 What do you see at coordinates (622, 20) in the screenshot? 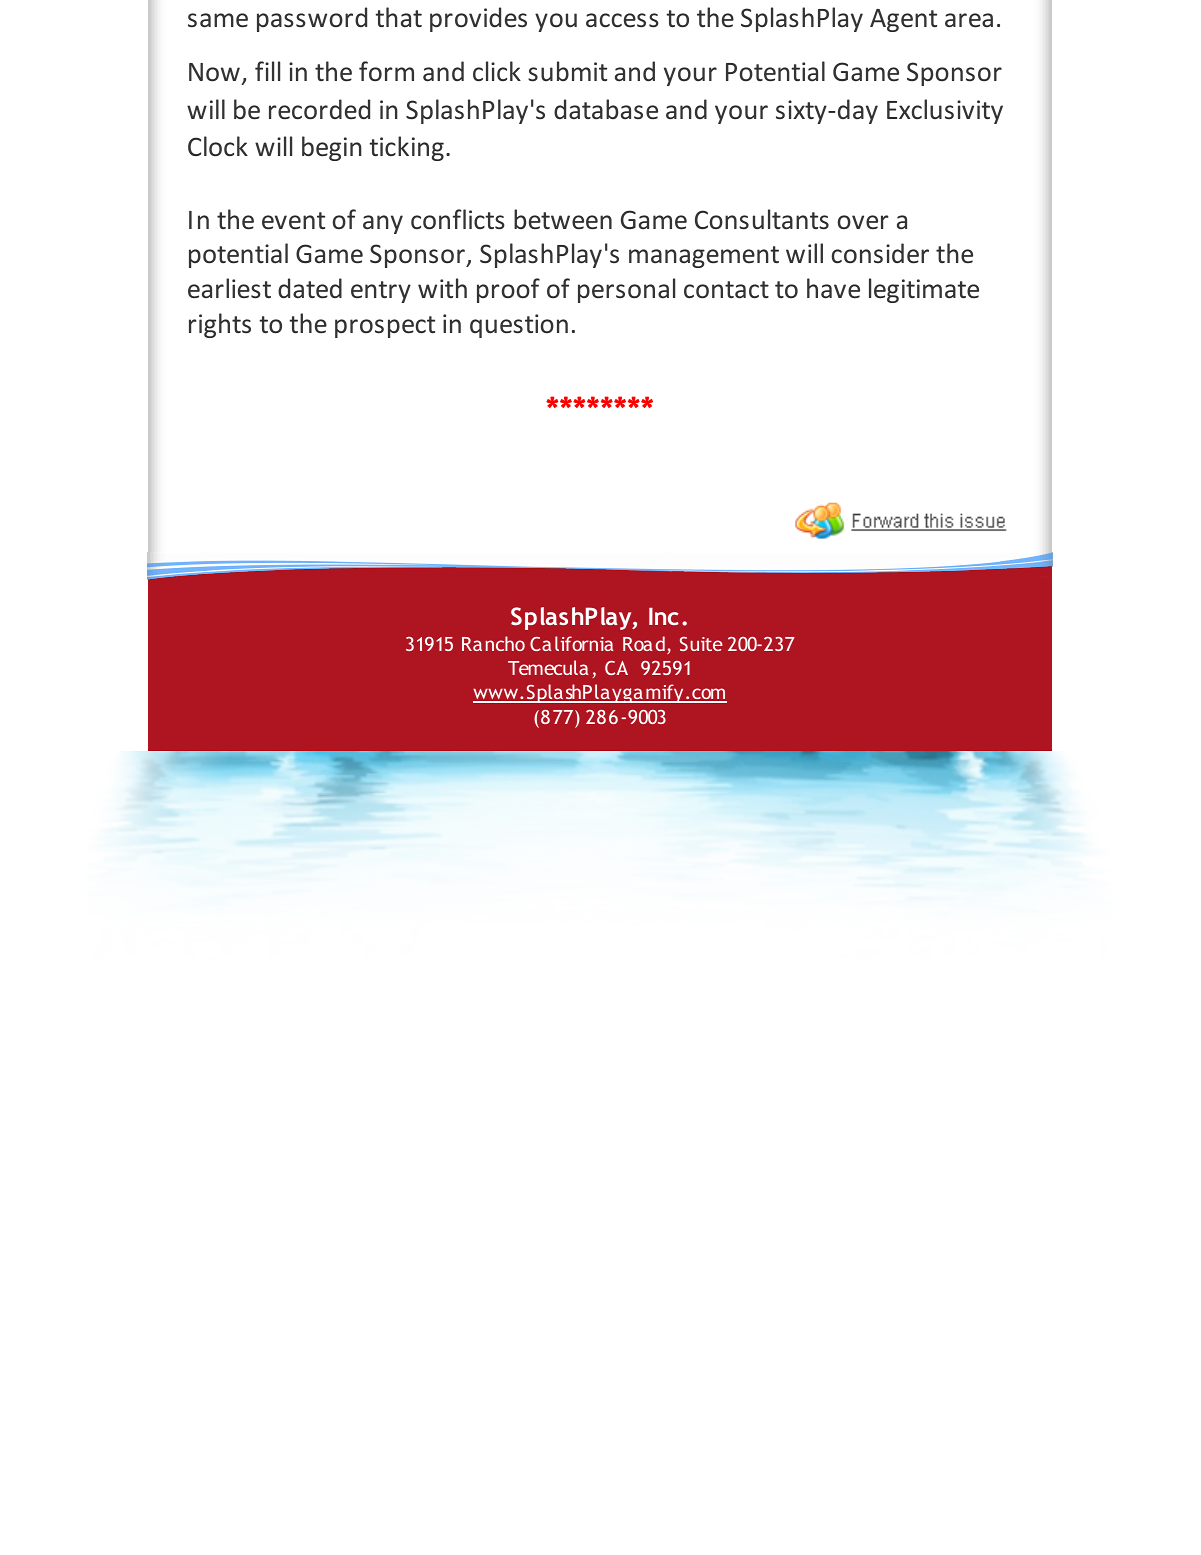
I see `access` at bounding box center [622, 20].
